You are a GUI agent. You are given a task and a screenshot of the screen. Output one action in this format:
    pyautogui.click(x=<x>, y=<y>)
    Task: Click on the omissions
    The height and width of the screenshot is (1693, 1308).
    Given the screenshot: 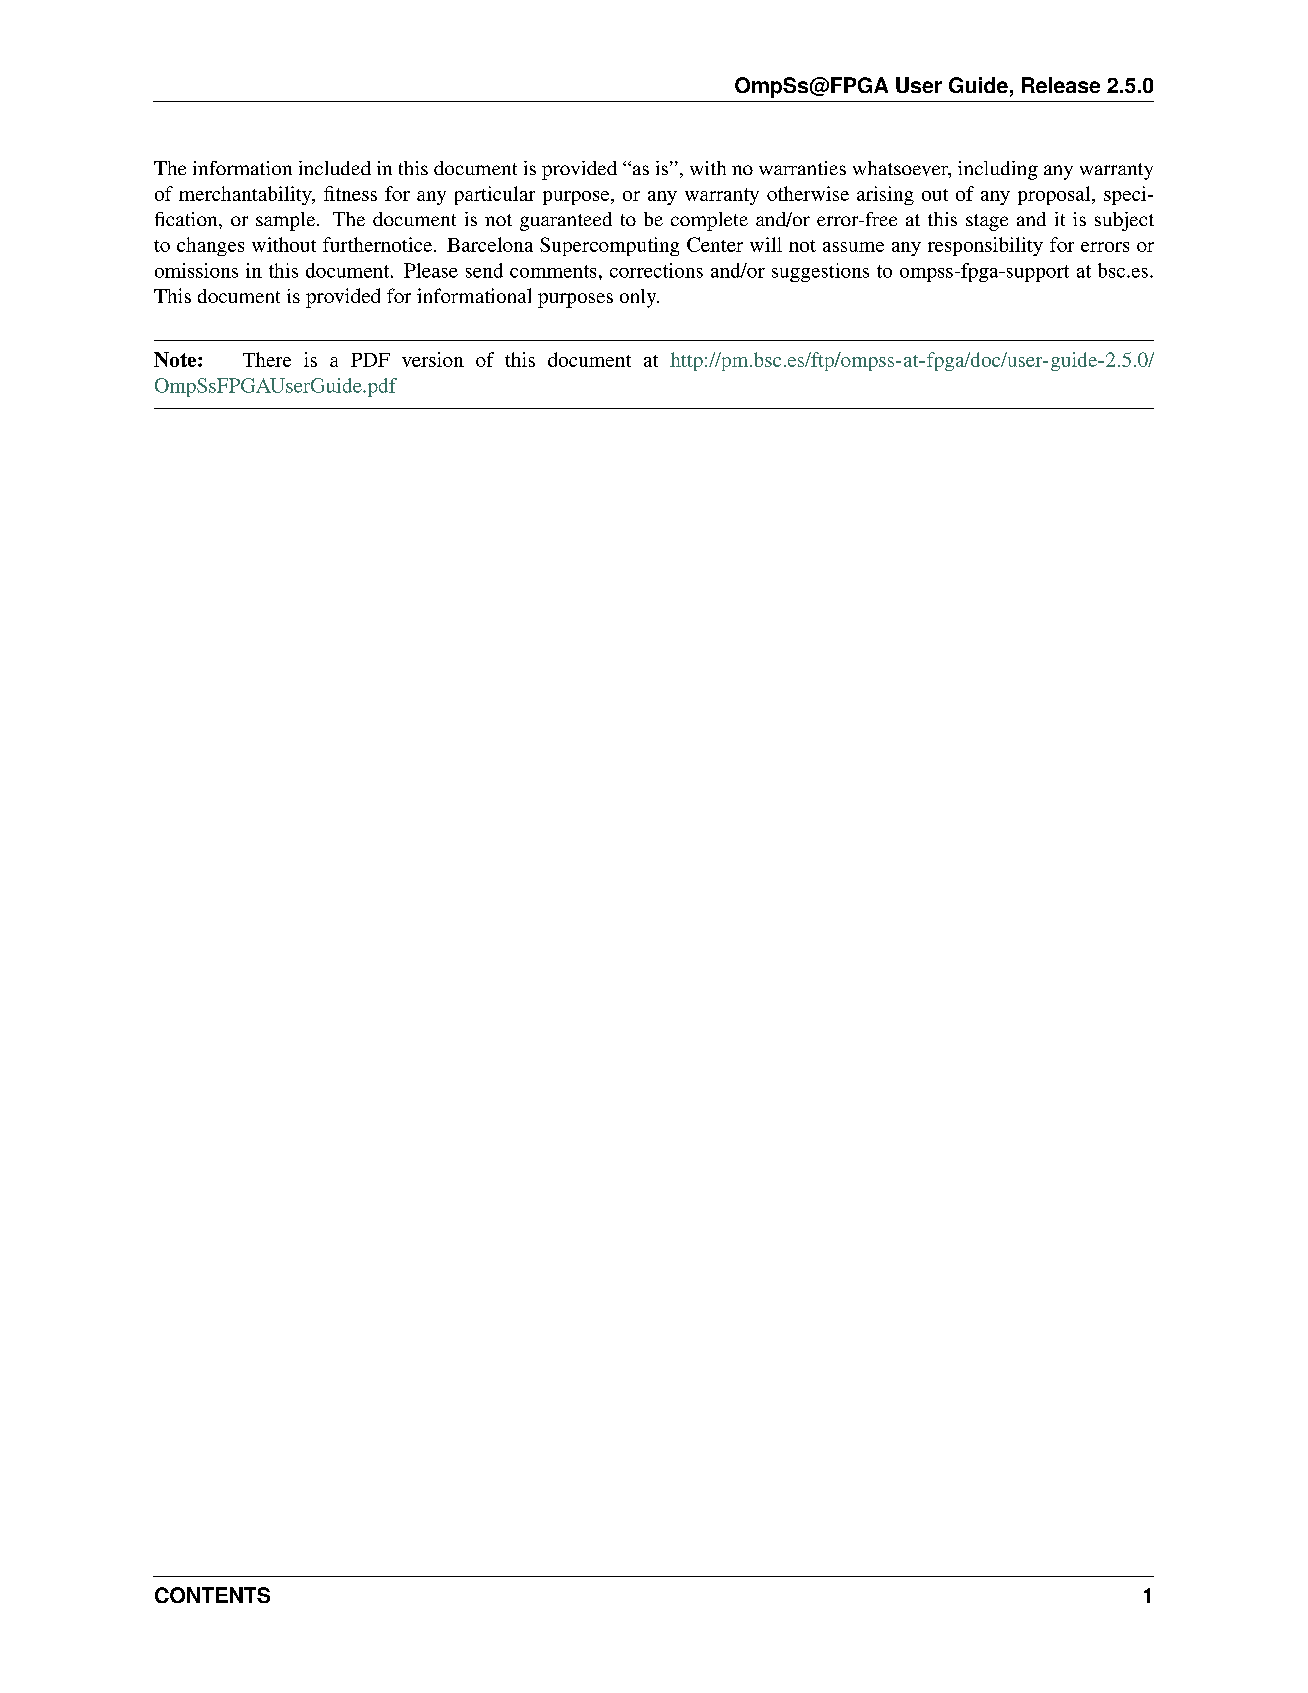 What is the action you would take?
    pyautogui.click(x=196, y=270)
